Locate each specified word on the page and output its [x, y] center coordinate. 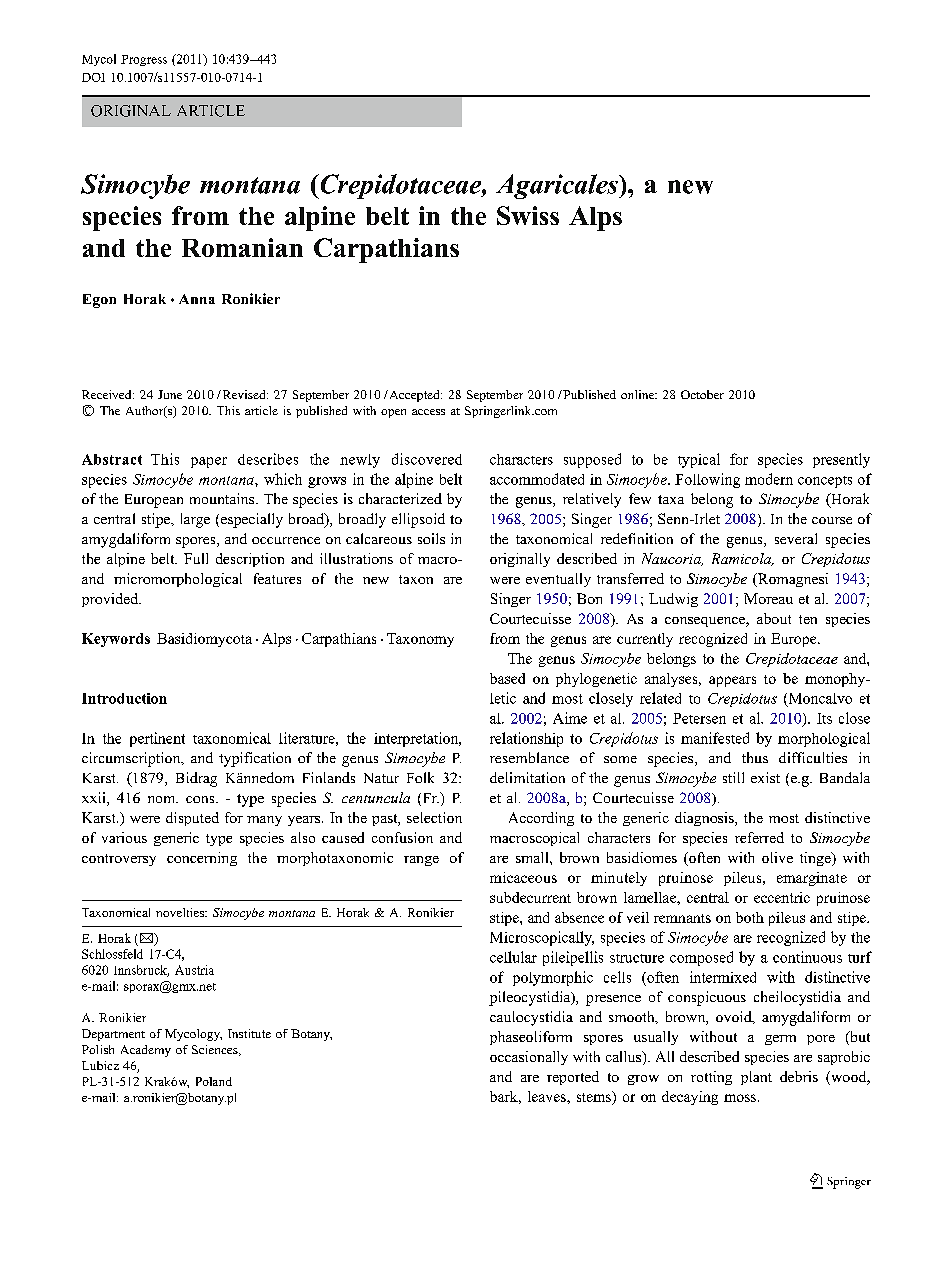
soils [431, 538]
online [639, 394]
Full [196, 558]
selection [434, 817]
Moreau [768, 598]
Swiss [528, 215]
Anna [197, 299]
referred [759, 837]
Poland [214, 1081]
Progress [144, 60]
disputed [192, 819]
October [702, 394]
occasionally [529, 1058]
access [428, 412]
